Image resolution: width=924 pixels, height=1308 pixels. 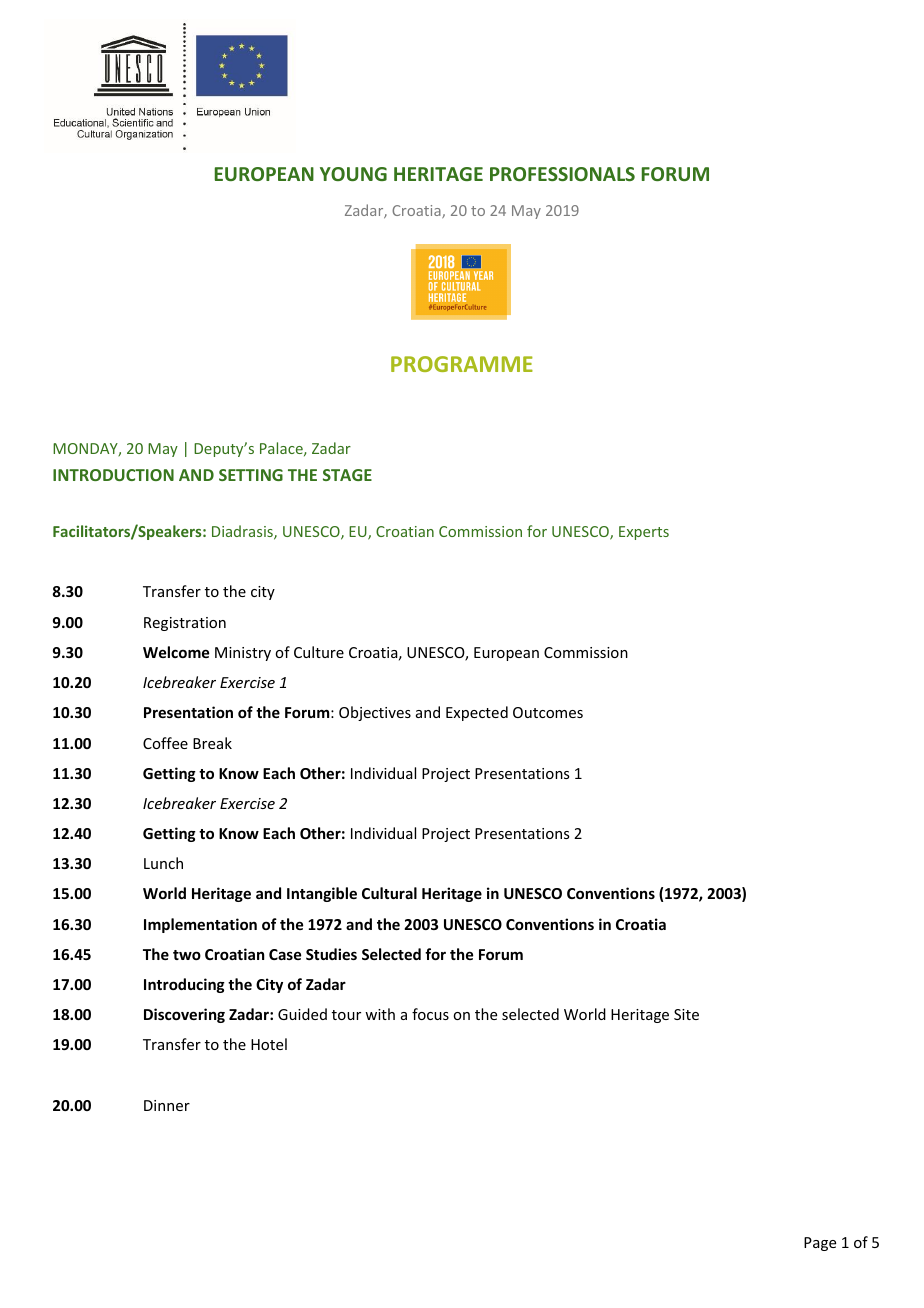 What do you see at coordinates (462, 364) in the screenshot?
I see `PROGRAMME` at bounding box center [462, 364].
